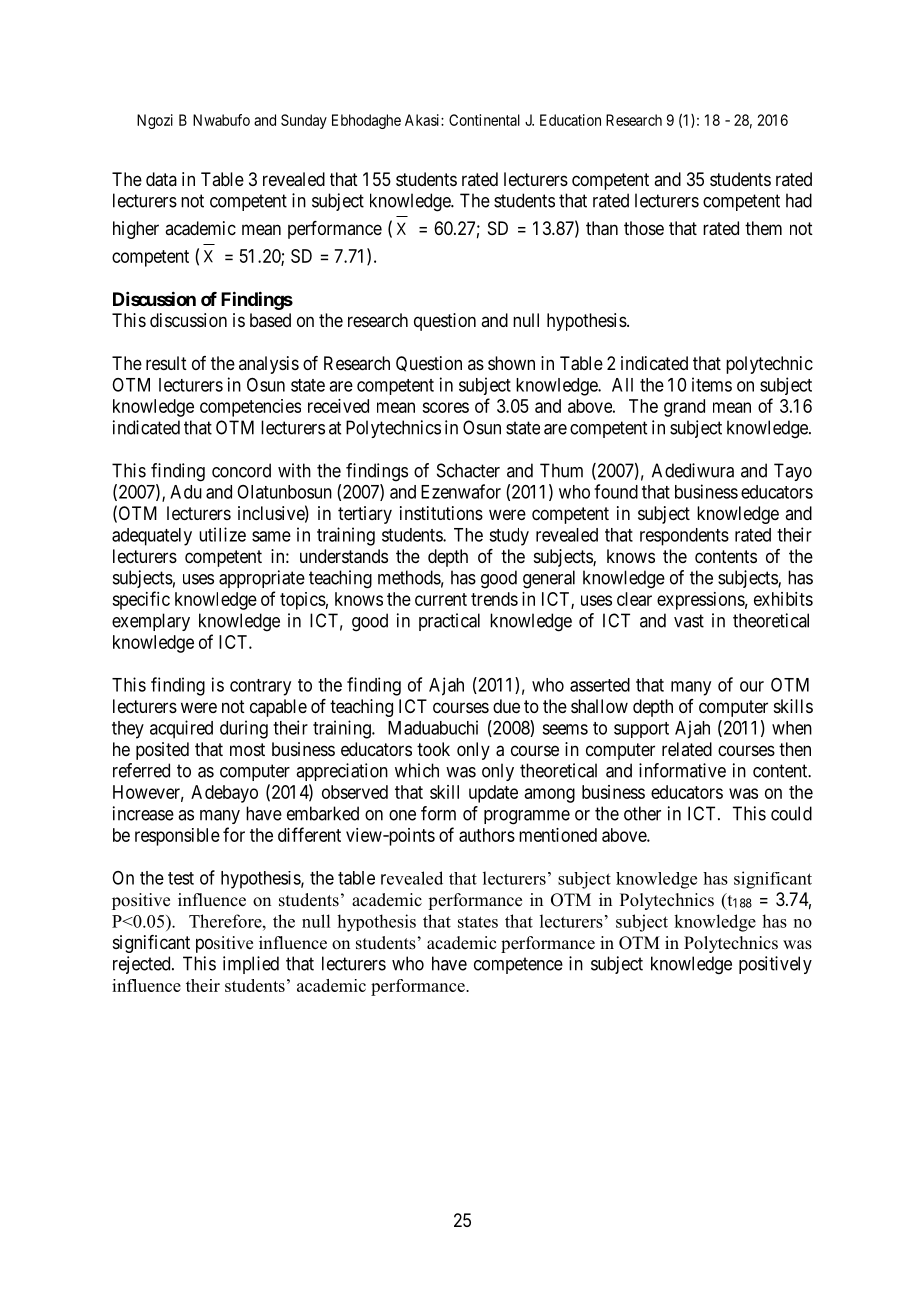  What do you see at coordinates (181, 729) in the image?
I see `acquired` at bounding box center [181, 729].
